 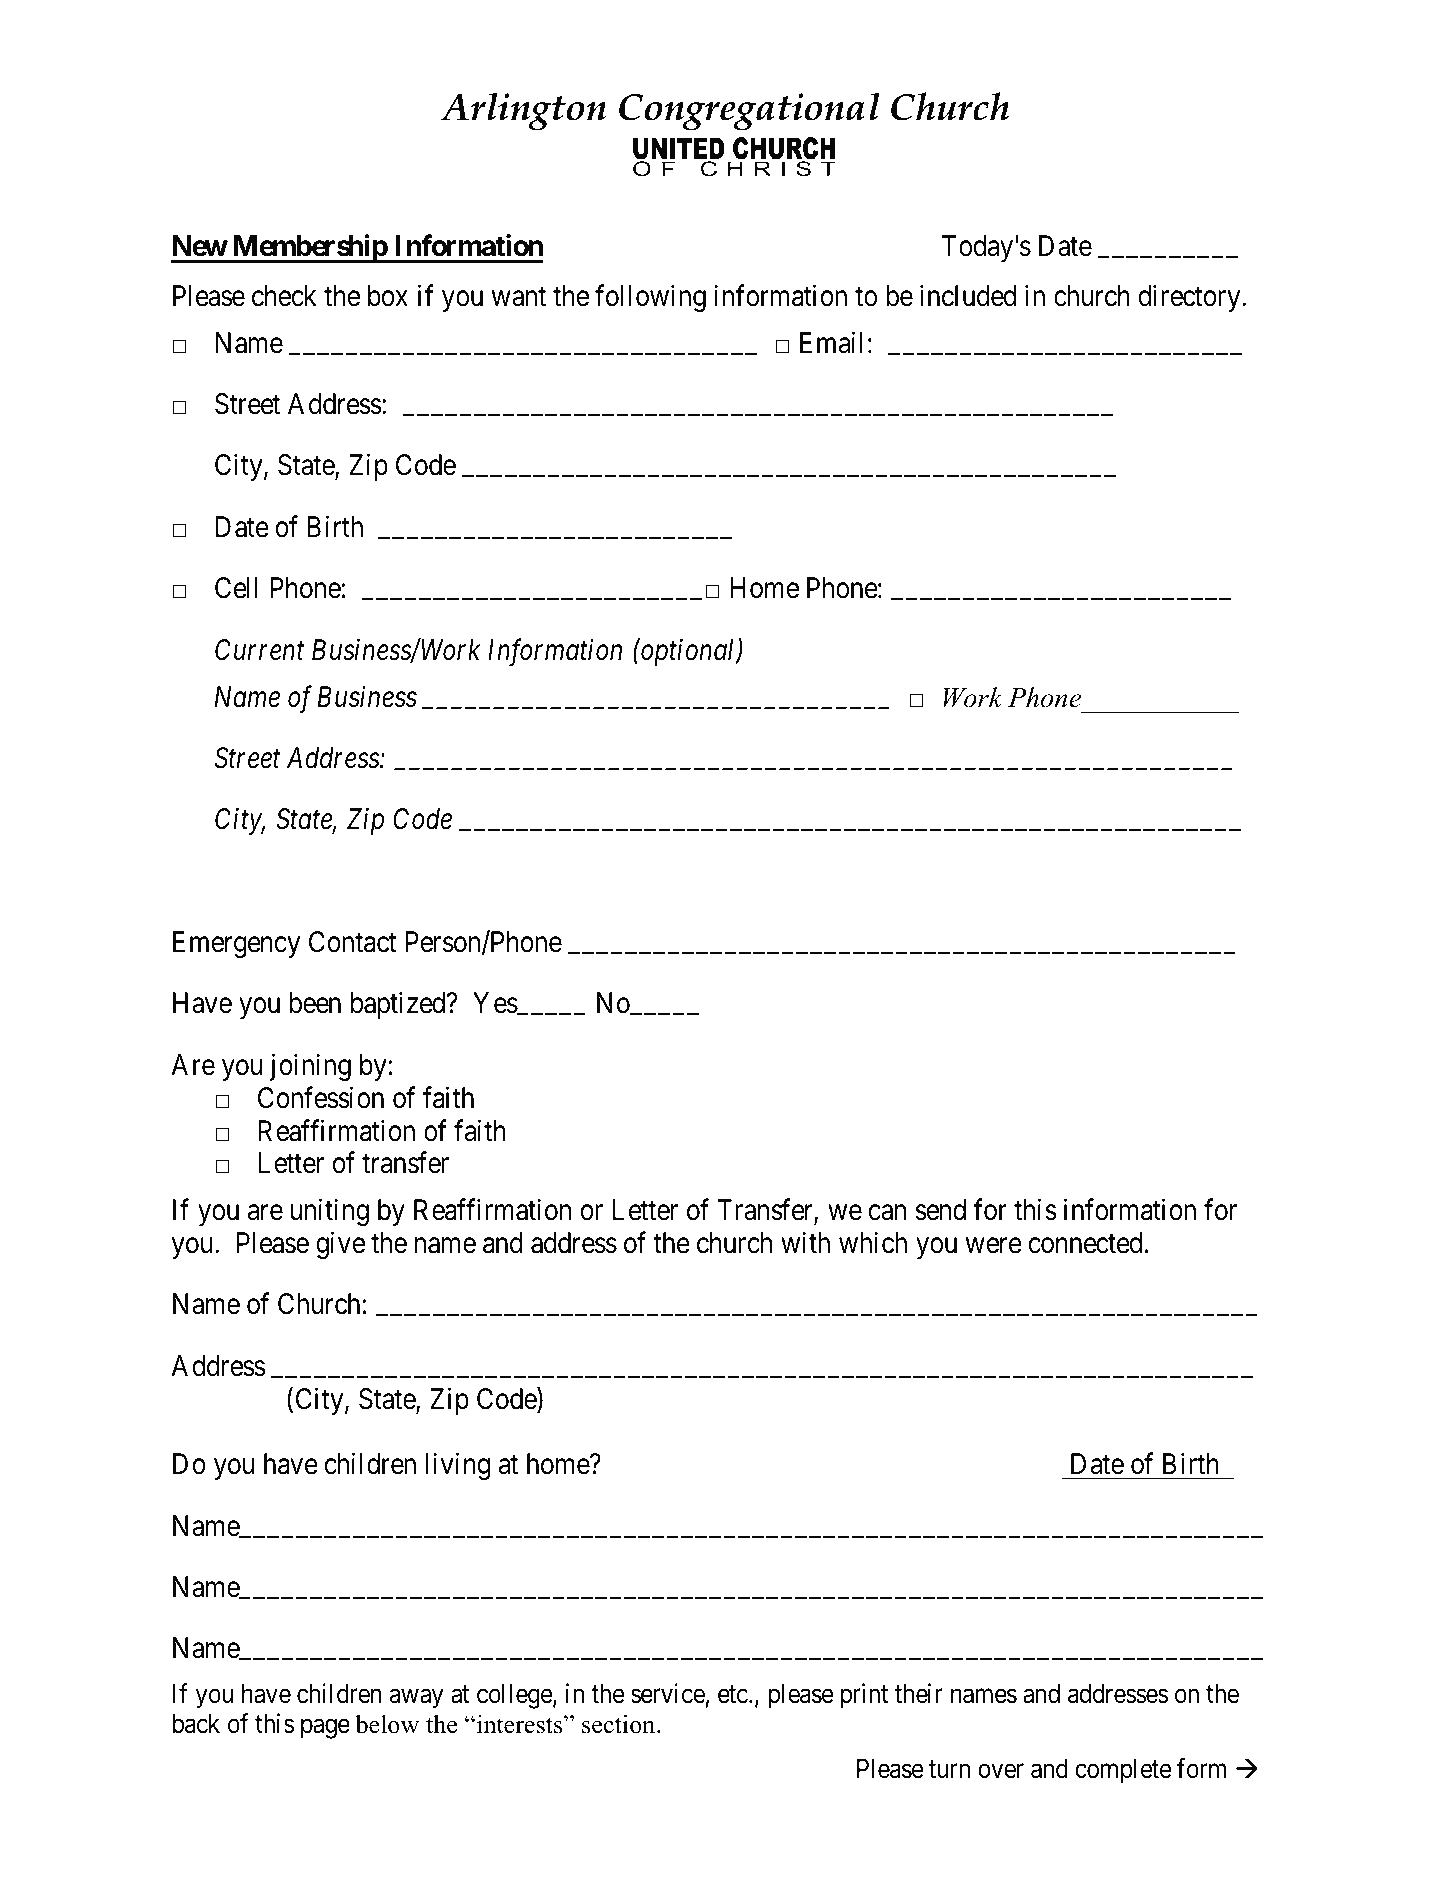 I want to click on Congregational, so click(x=749, y=111).
